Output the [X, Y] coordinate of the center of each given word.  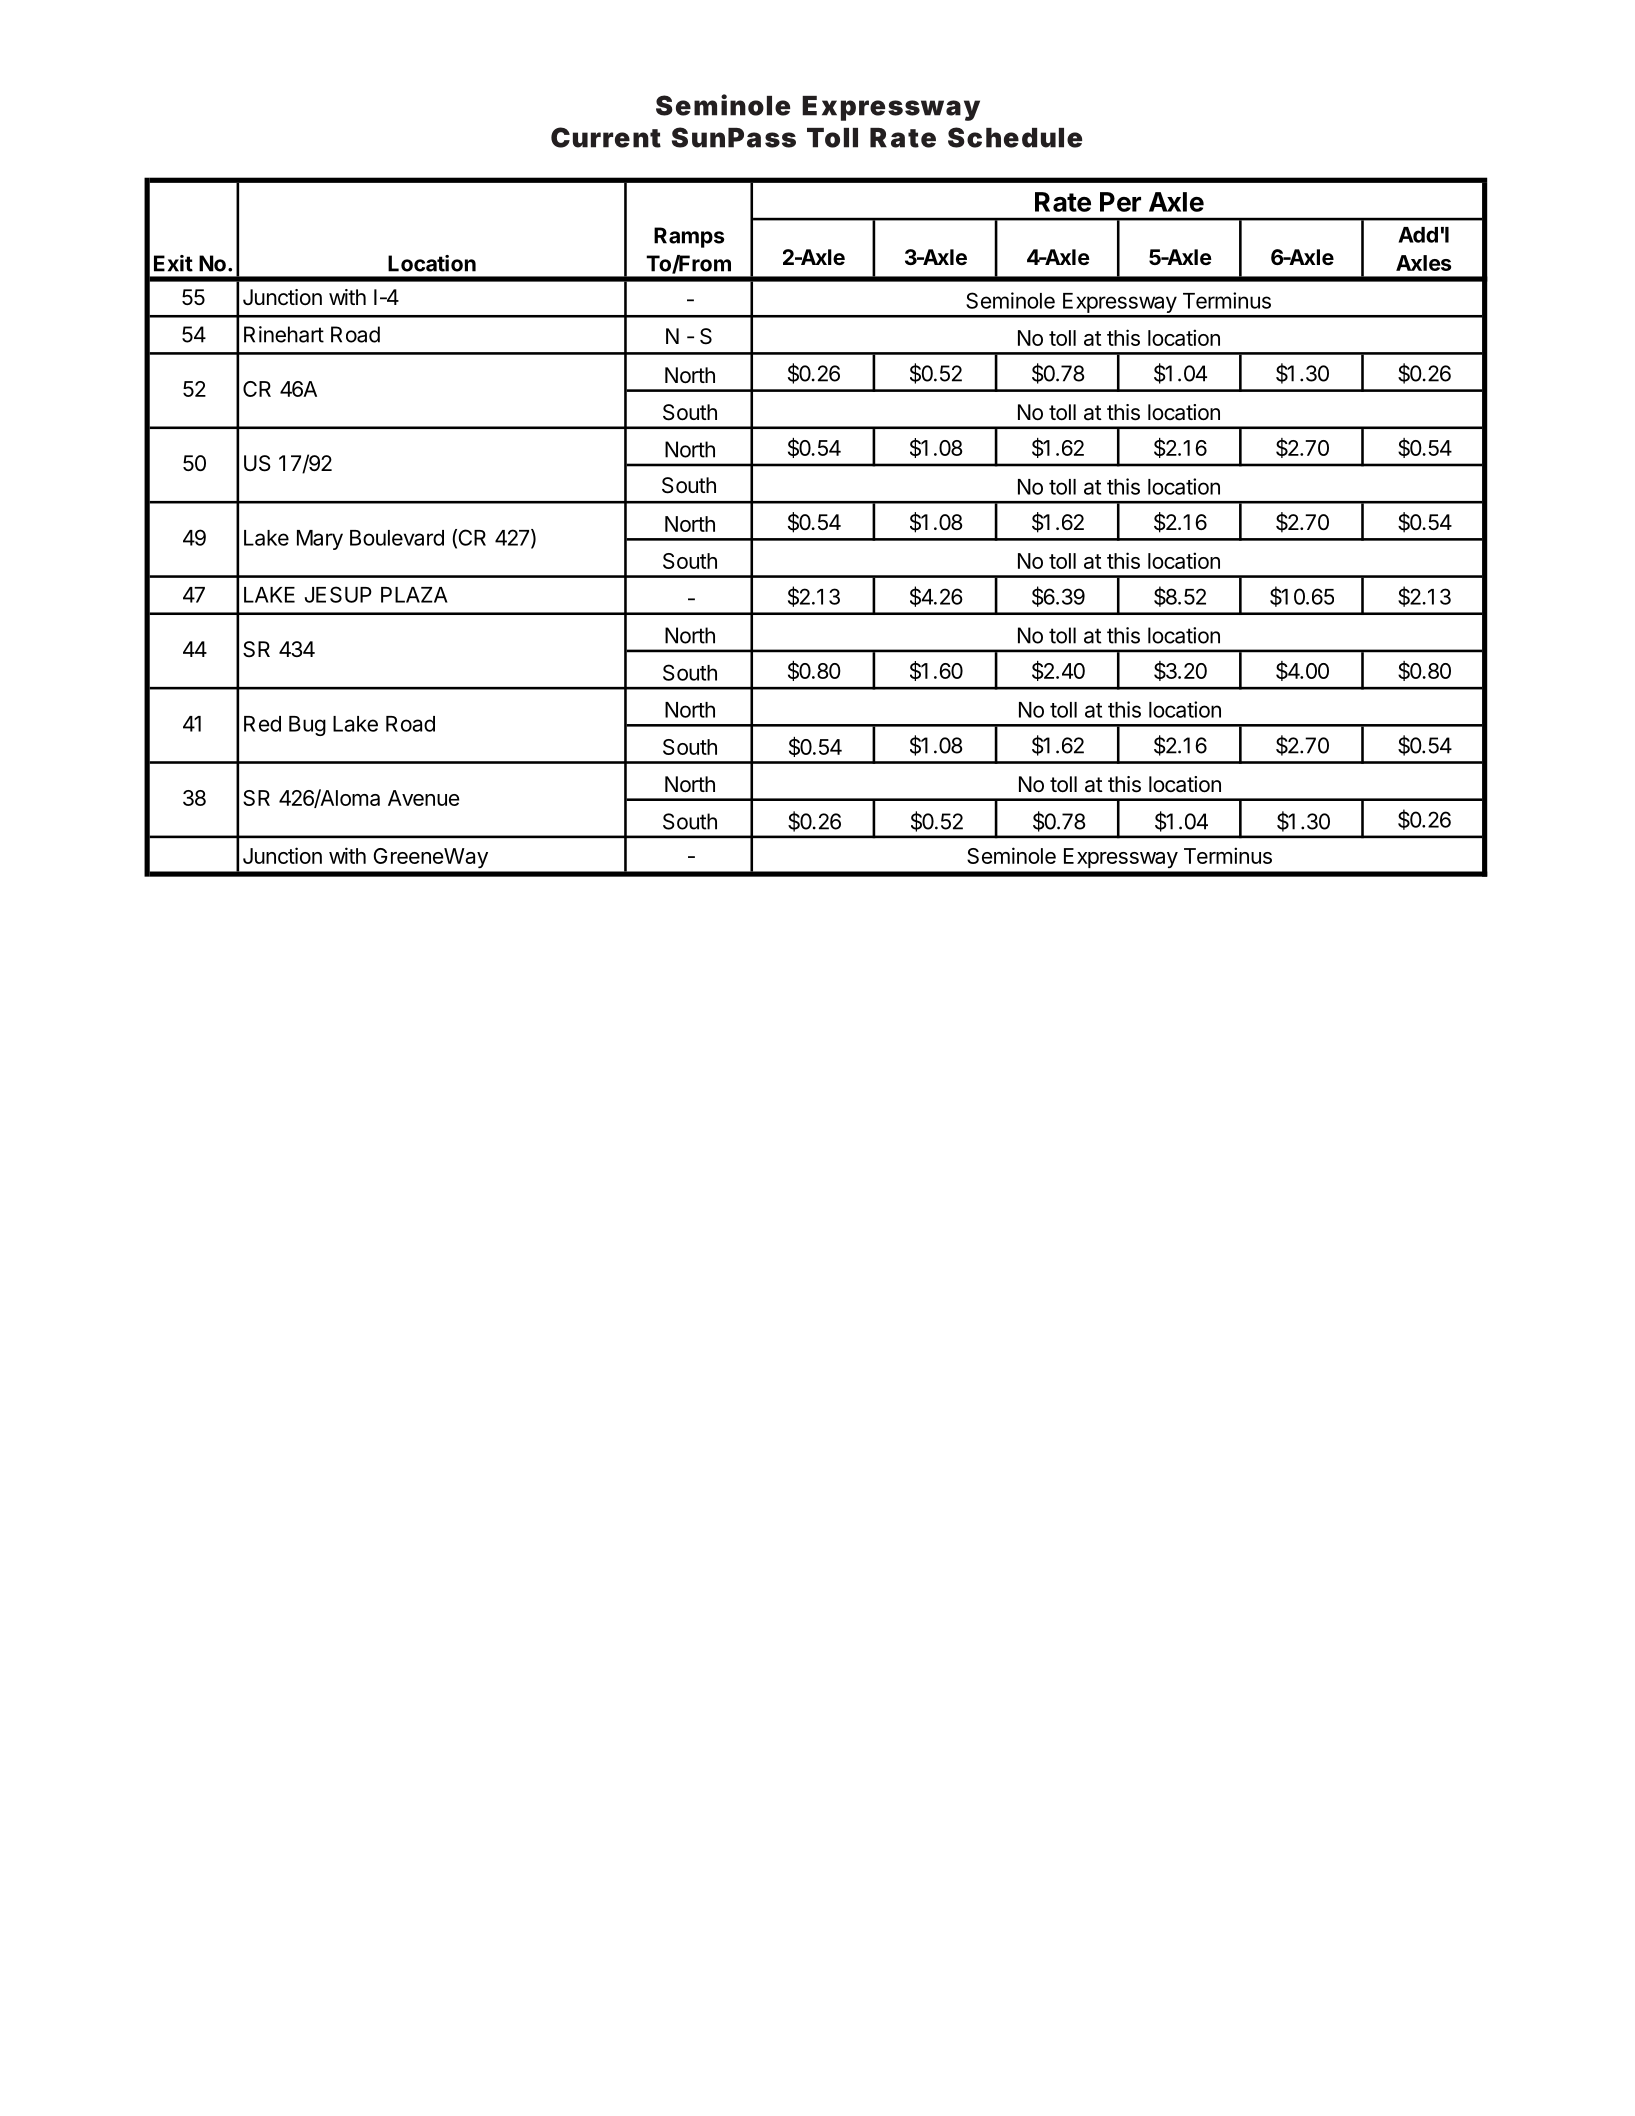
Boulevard [397, 538]
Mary [320, 540]
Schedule [1015, 137]
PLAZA [414, 595]
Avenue [424, 798]
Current [606, 137]
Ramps [689, 237]
